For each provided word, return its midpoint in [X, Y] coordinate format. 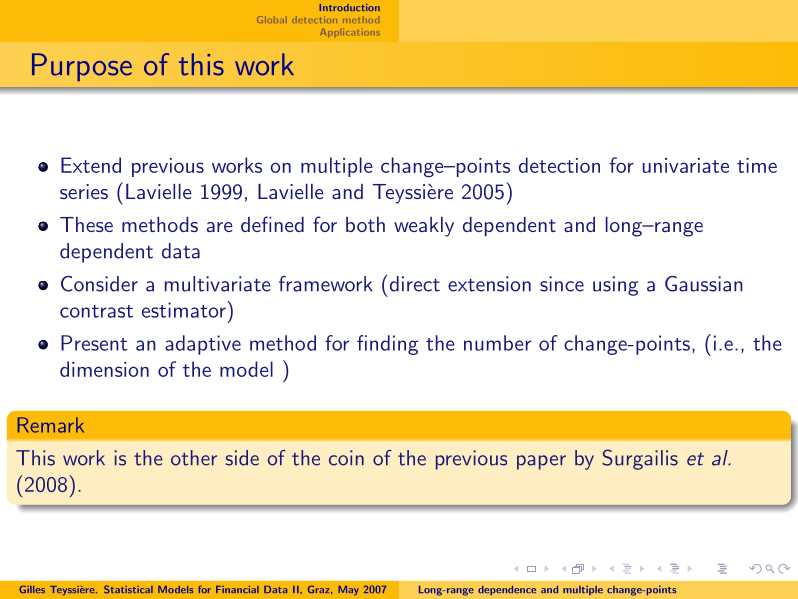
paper [541, 462]
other [194, 458]
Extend [91, 165]
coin [346, 458]
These [86, 224]
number [497, 343]
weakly [424, 227]
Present [94, 343]
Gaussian [704, 284]
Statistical [128, 589]
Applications [350, 33]
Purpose [82, 67]
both [365, 224]
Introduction [349, 7]
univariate [686, 165]
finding [388, 345]
